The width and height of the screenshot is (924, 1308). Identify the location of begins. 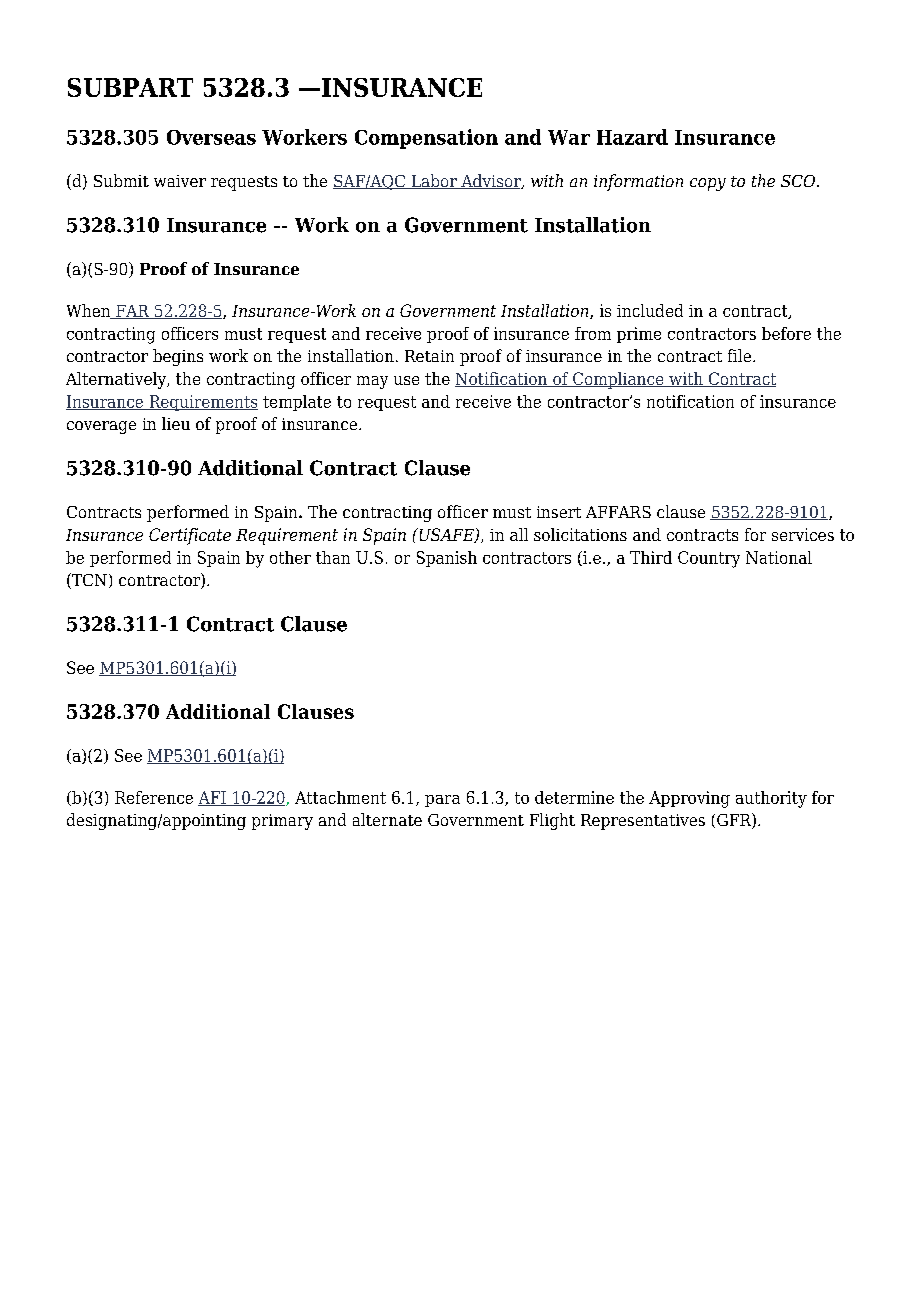
(178, 357).
